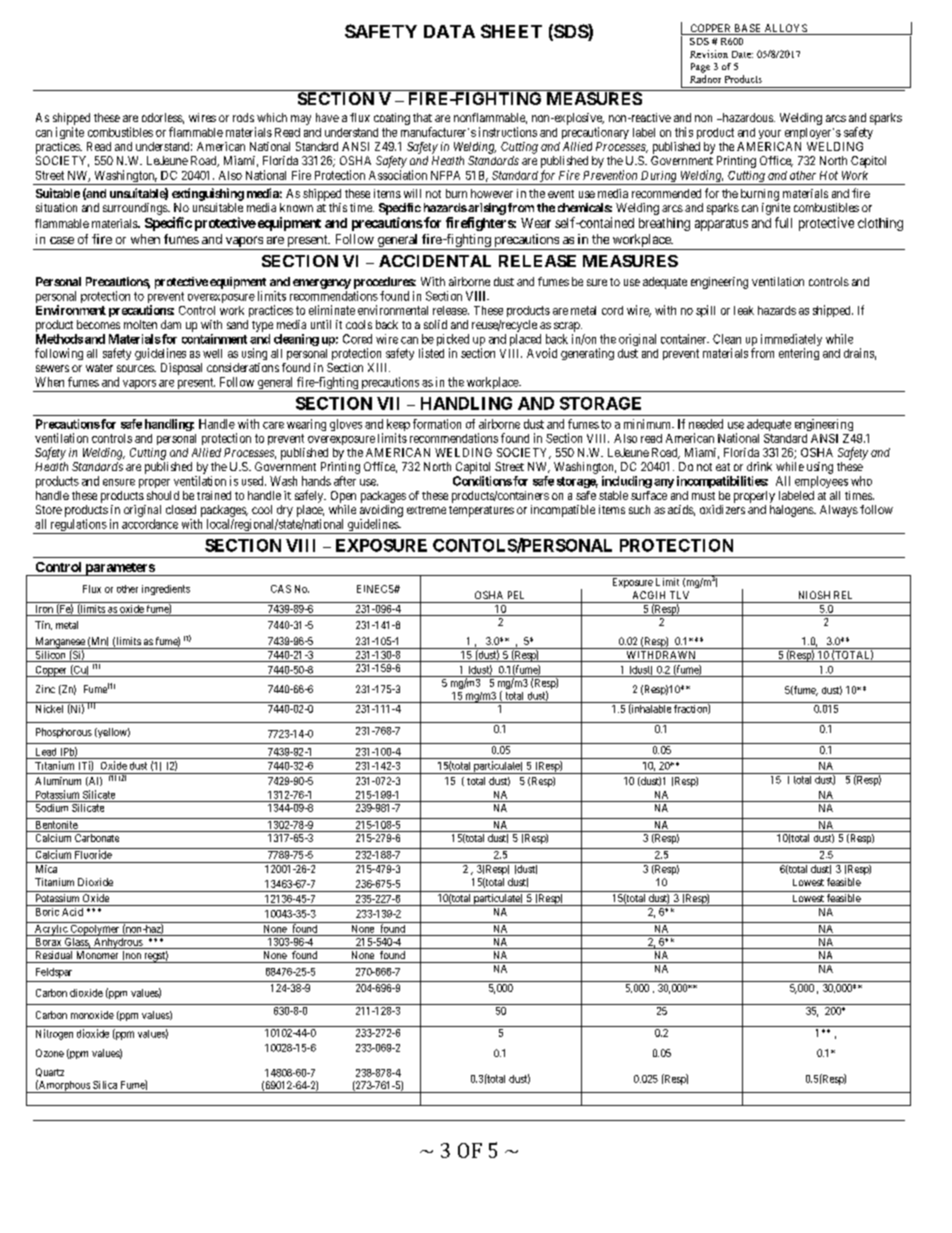 This screenshot has width=952, height=1233. I want to click on solid, so click(435, 324).
